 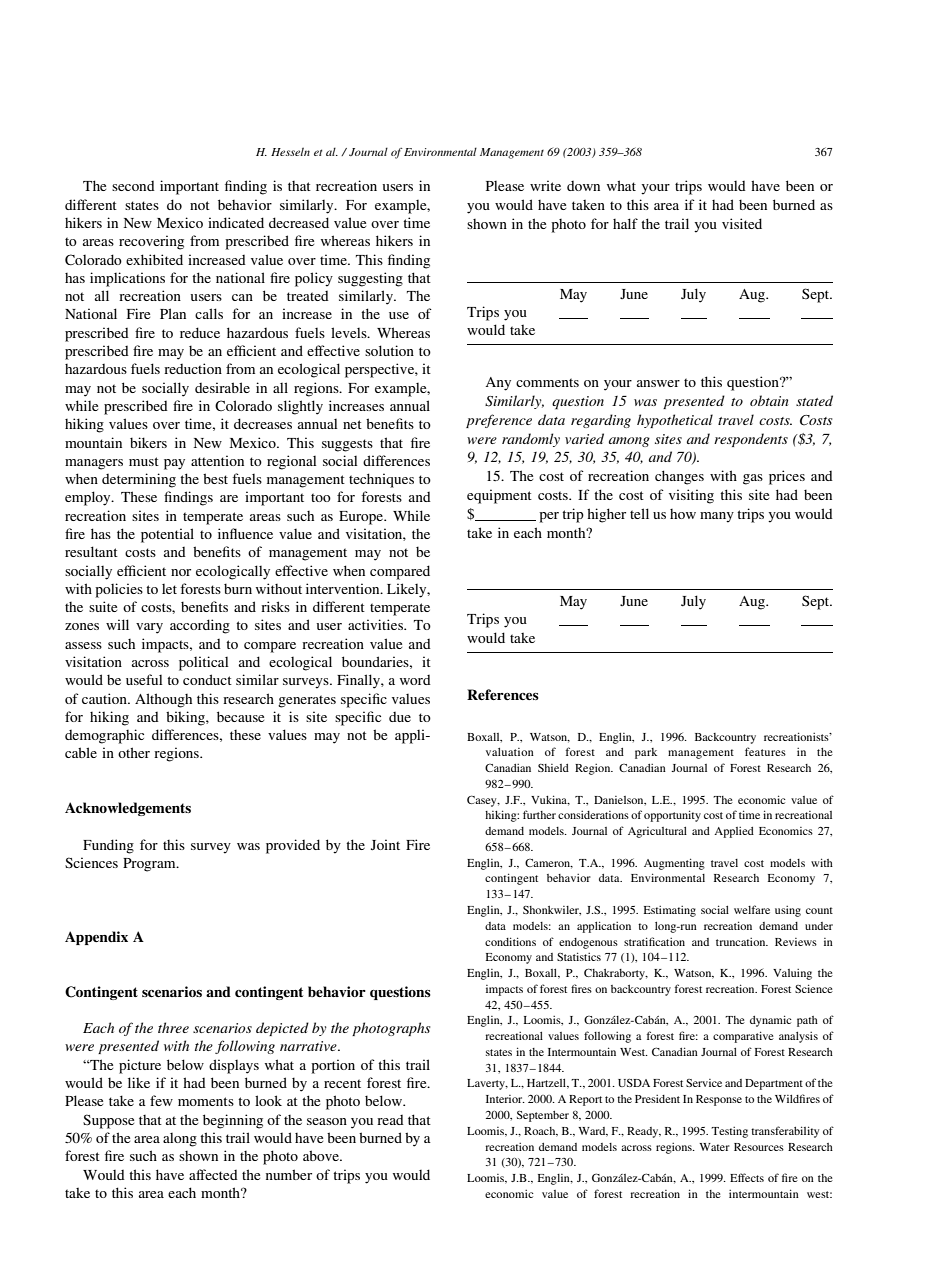 What do you see at coordinates (213, 1174) in the screenshot?
I see `affected` at bounding box center [213, 1174].
